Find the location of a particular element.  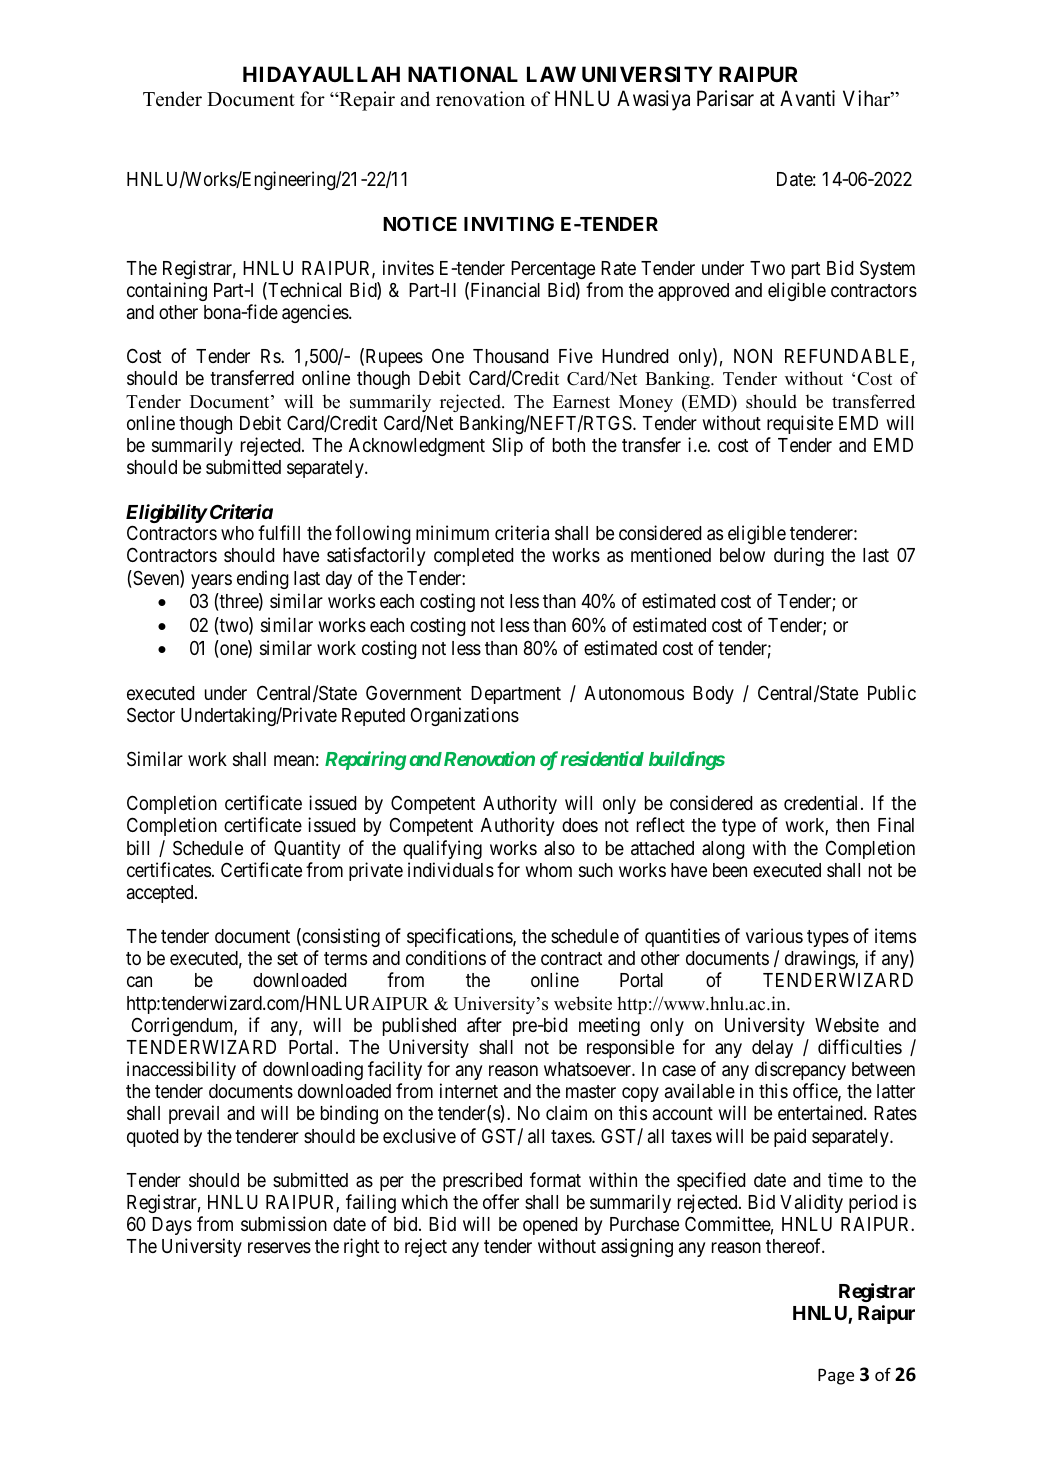

during is located at coordinates (799, 556).
